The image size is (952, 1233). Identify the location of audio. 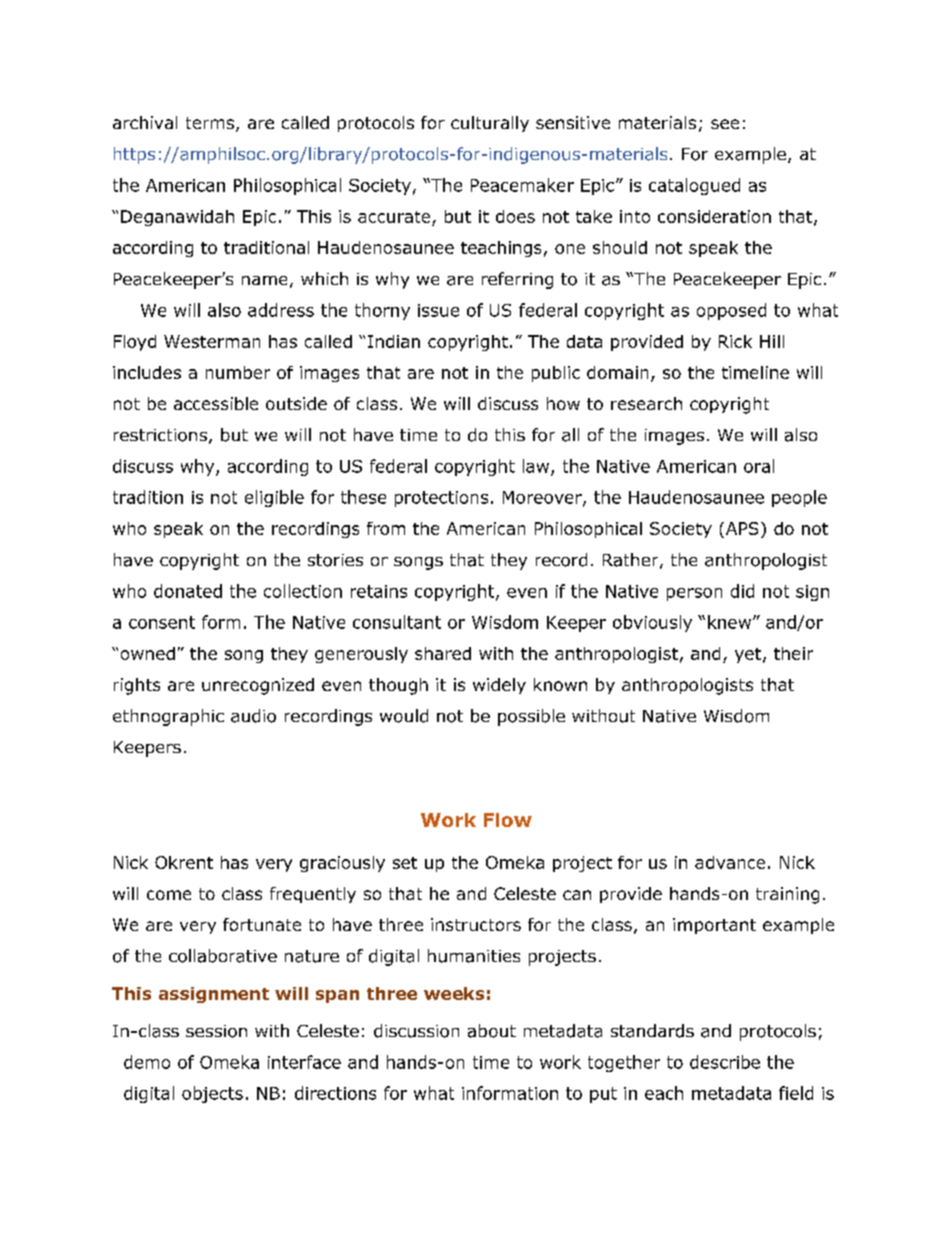
(253, 716).
